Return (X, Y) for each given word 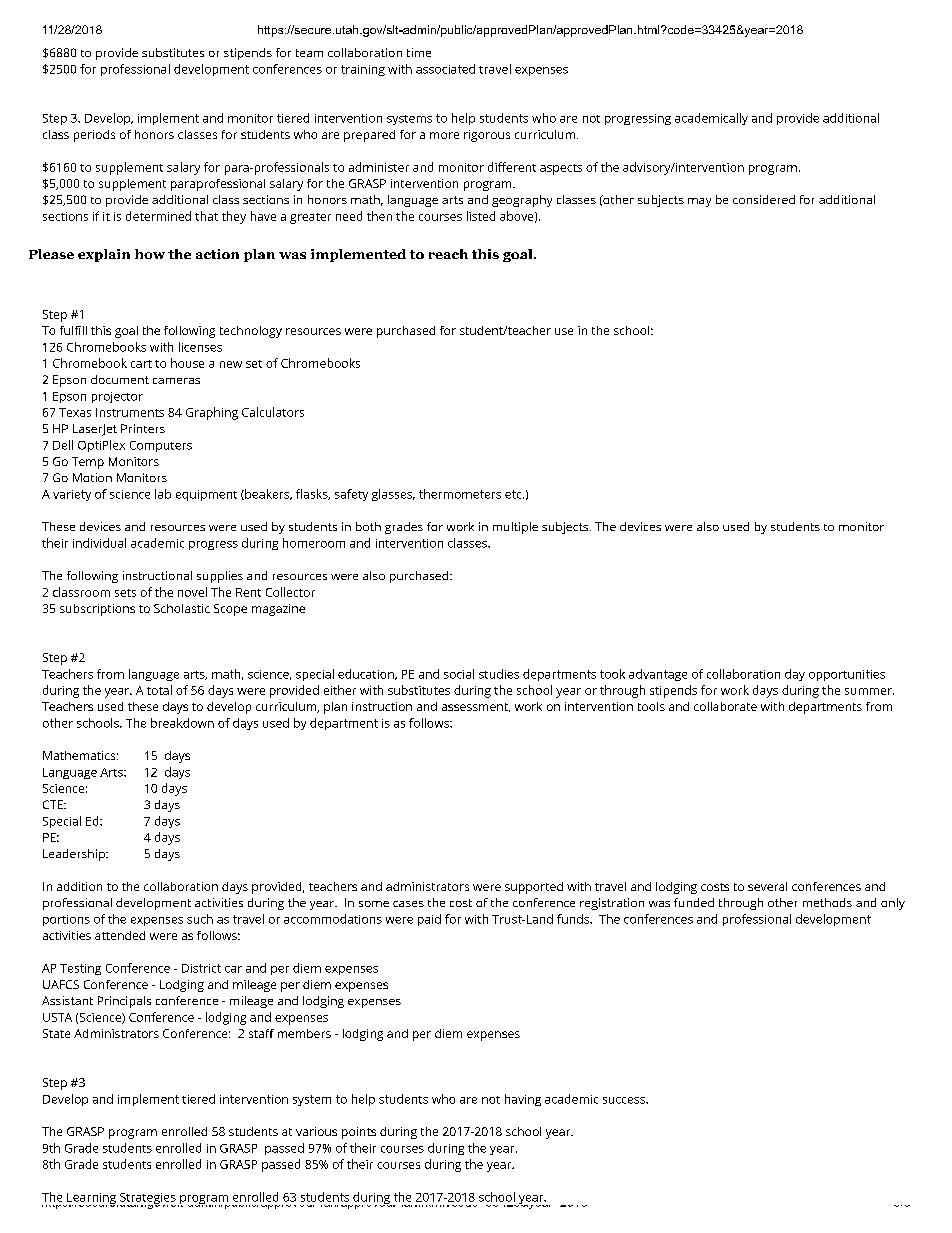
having (523, 1100)
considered (764, 199)
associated (445, 69)
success (625, 1100)
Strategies (148, 1200)
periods (94, 136)
